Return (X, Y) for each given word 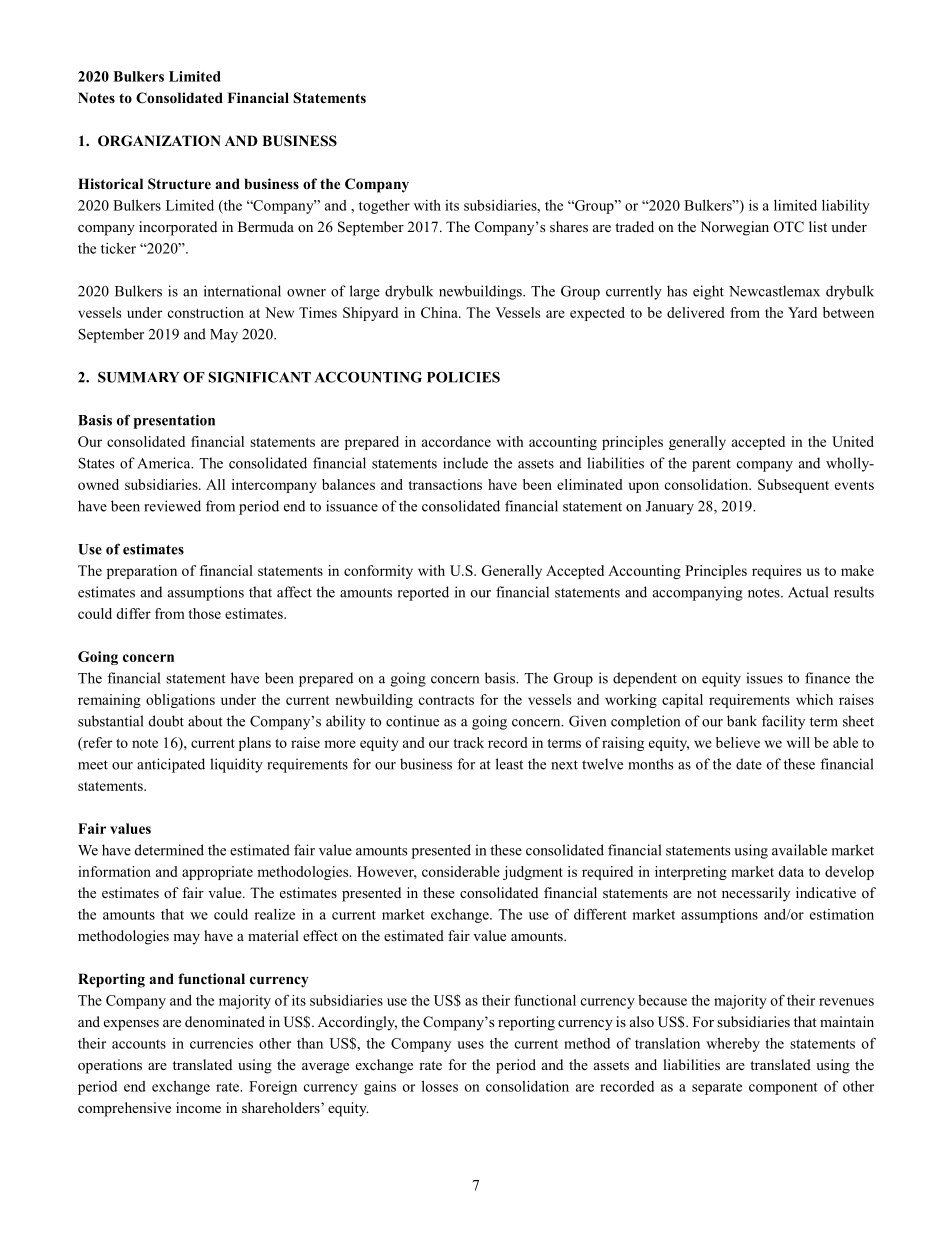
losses (440, 1086)
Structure (179, 184)
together (384, 207)
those (204, 613)
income (198, 1107)
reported (423, 593)
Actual (808, 592)
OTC (789, 227)
